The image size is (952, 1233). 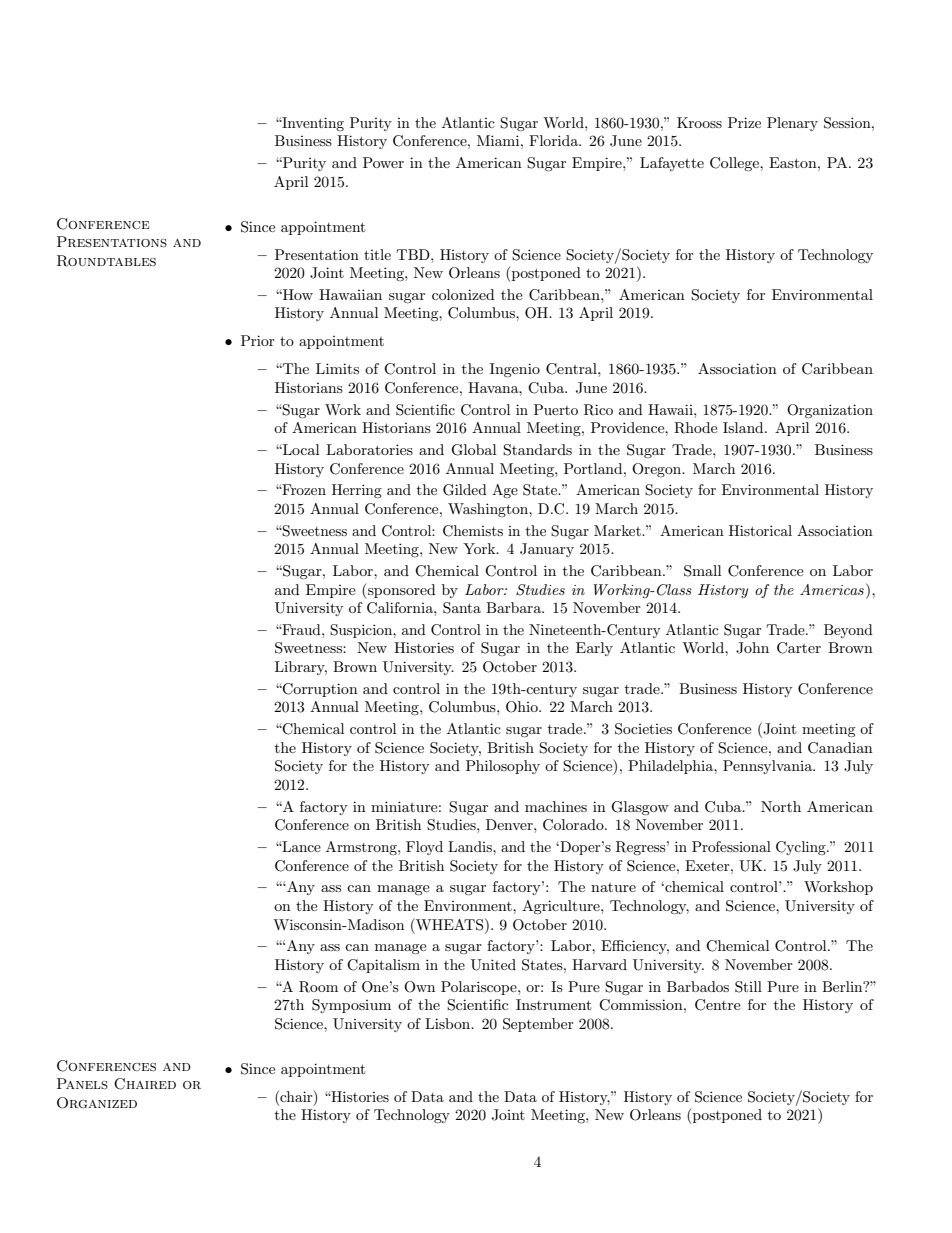 I want to click on Plenary, so click(x=792, y=124).
